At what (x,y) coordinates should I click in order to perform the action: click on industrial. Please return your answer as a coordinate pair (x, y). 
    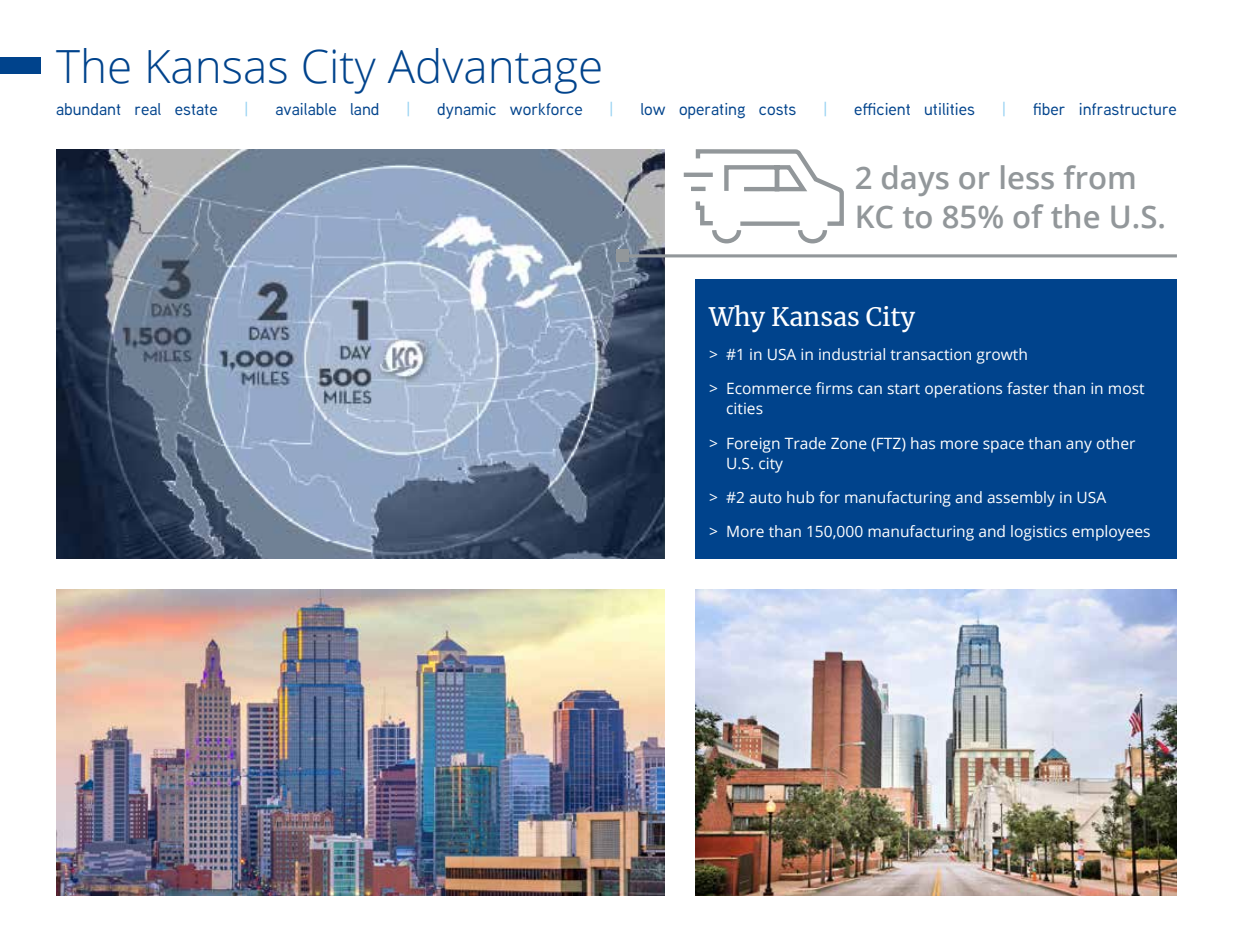
    Looking at the image, I should click on (852, 354).
